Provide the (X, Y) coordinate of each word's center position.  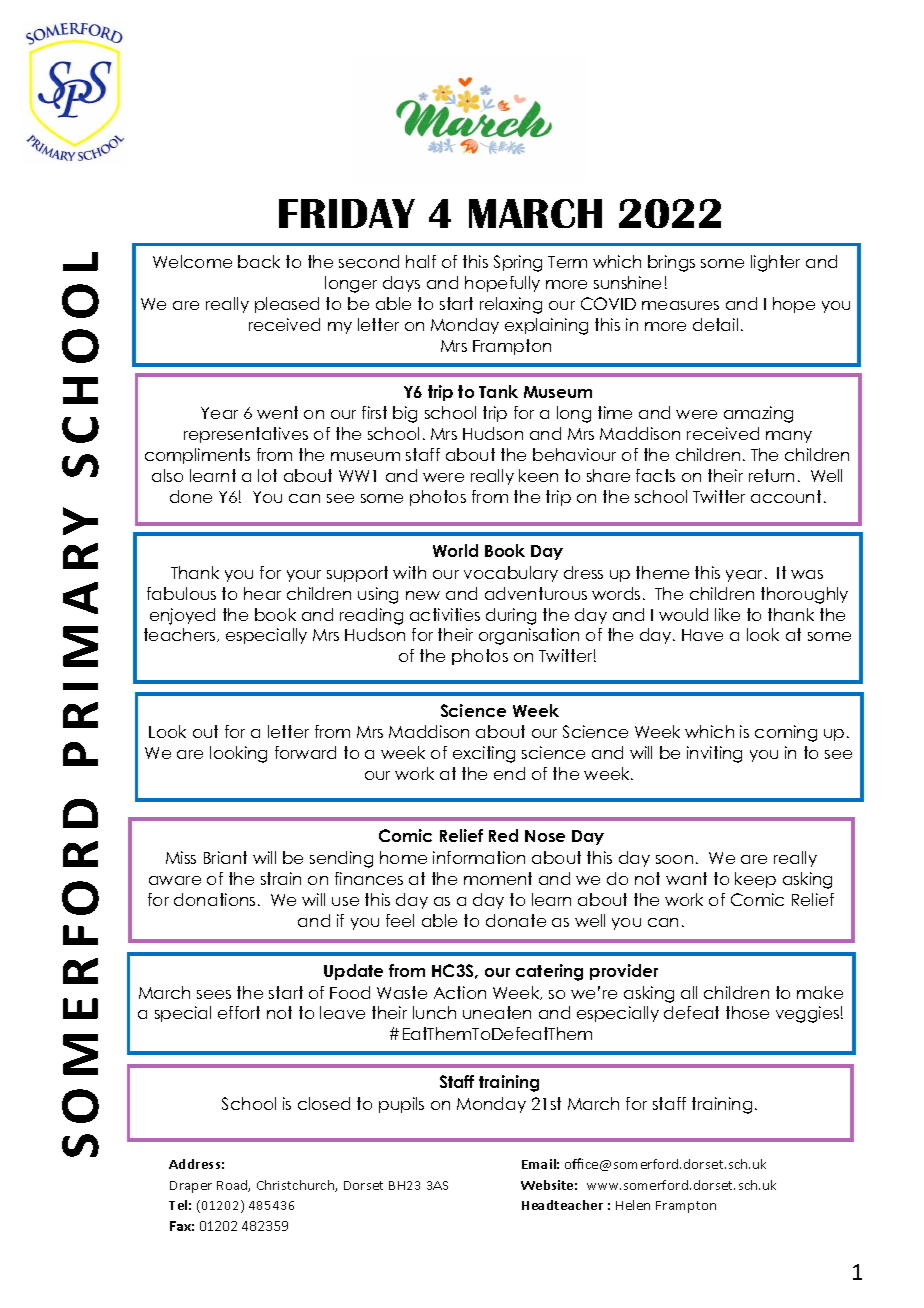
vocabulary (511, 574)
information (479, 857)
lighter (775, 263)
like (727, 614)
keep (755, 880)
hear (262, 593)
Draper (191, 1187)
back (259, 261)
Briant (225, 857)
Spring (518, 263)
